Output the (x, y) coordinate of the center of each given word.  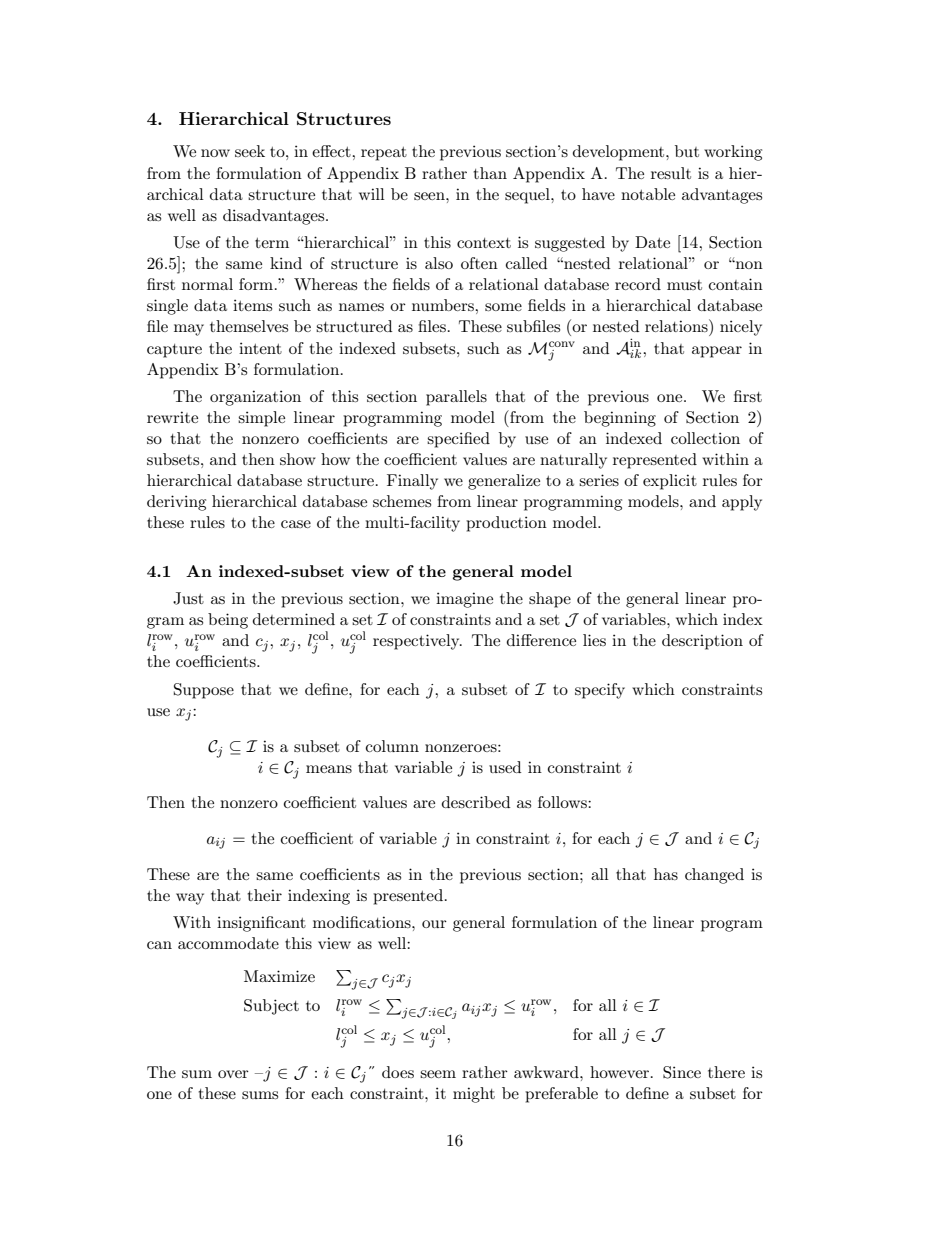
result (671, 173)
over (233, 1074)
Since (682, 1072)
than (490, 173)
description (702, 642)
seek (250, 151)
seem (438, 1074)
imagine (464, 600)
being (228, 621)
